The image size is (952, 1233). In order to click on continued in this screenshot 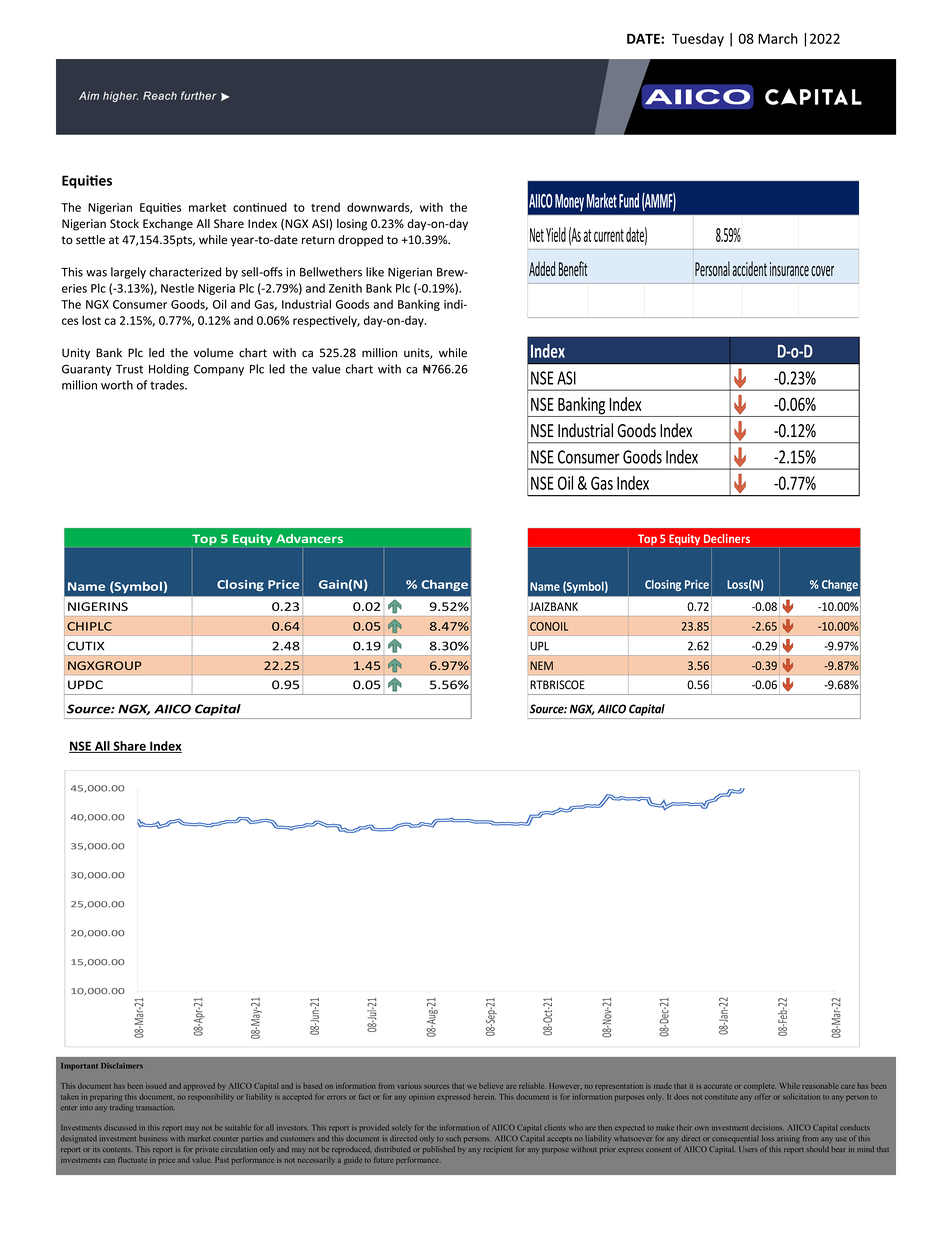, I will do `click(260, 207)`.
